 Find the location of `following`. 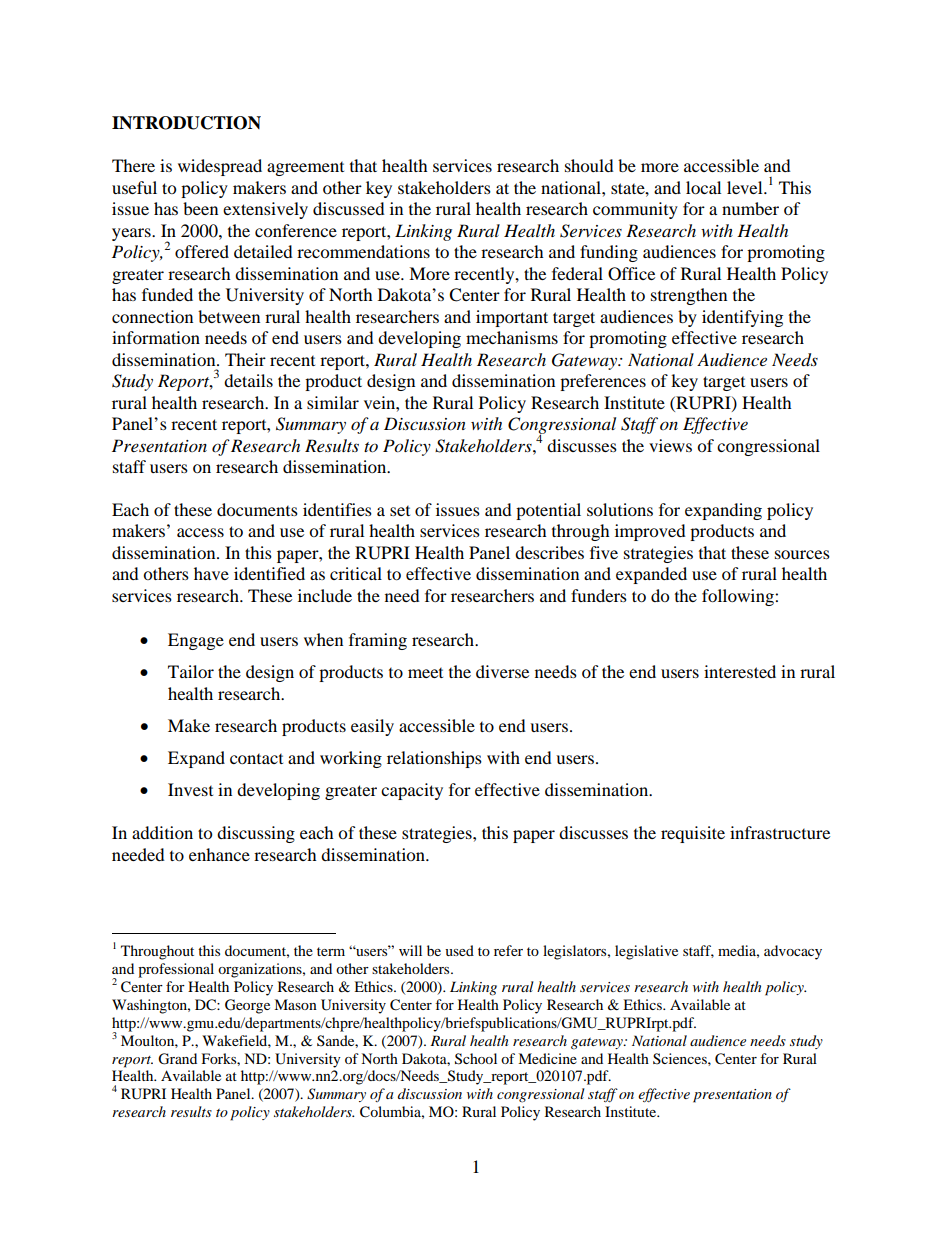

following is located at coordinates (739, 597).
